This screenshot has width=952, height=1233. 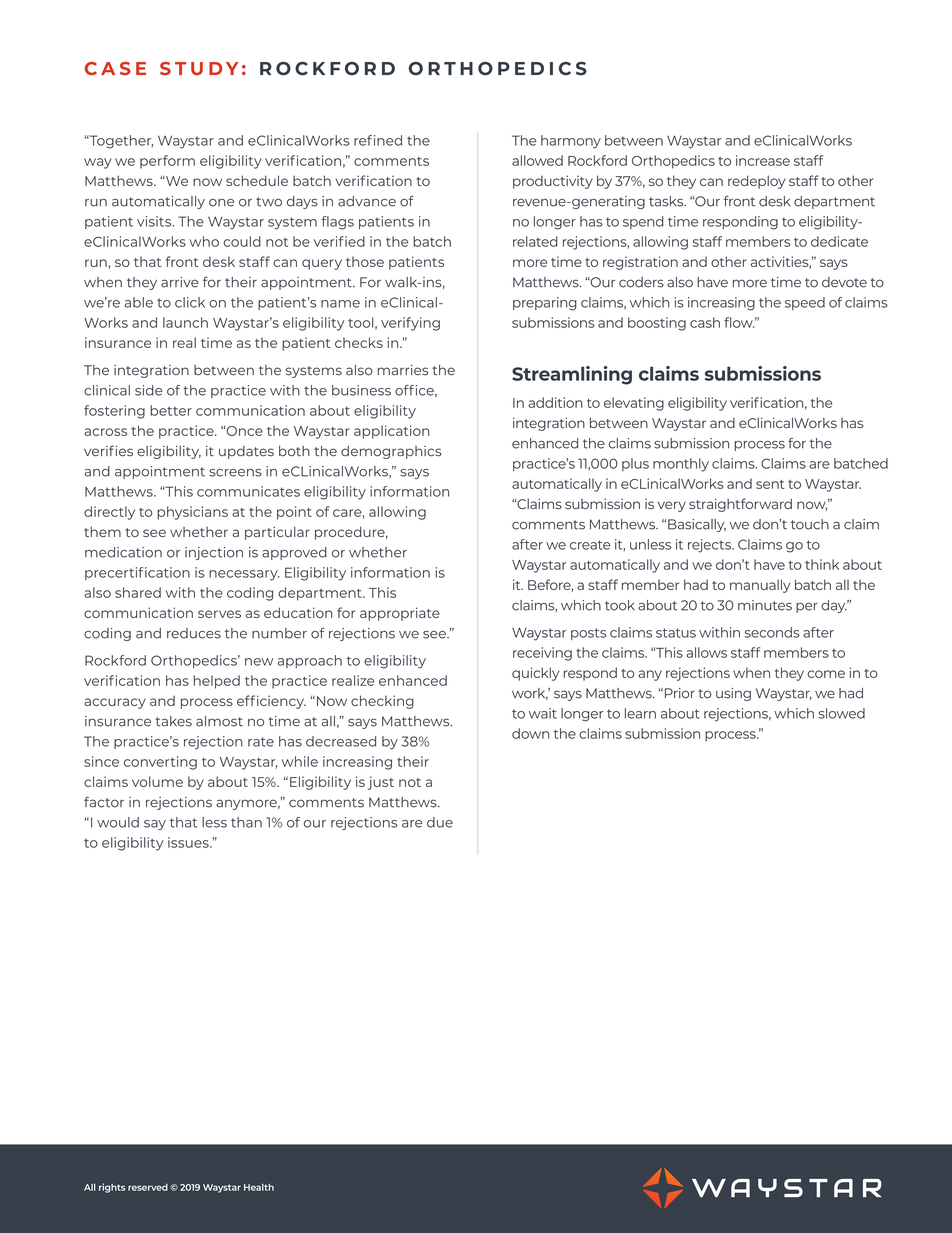 What do you see at coordinates (400, 614) in the screenshot?
I see `appropriate` at bounding box center [400, 614].
